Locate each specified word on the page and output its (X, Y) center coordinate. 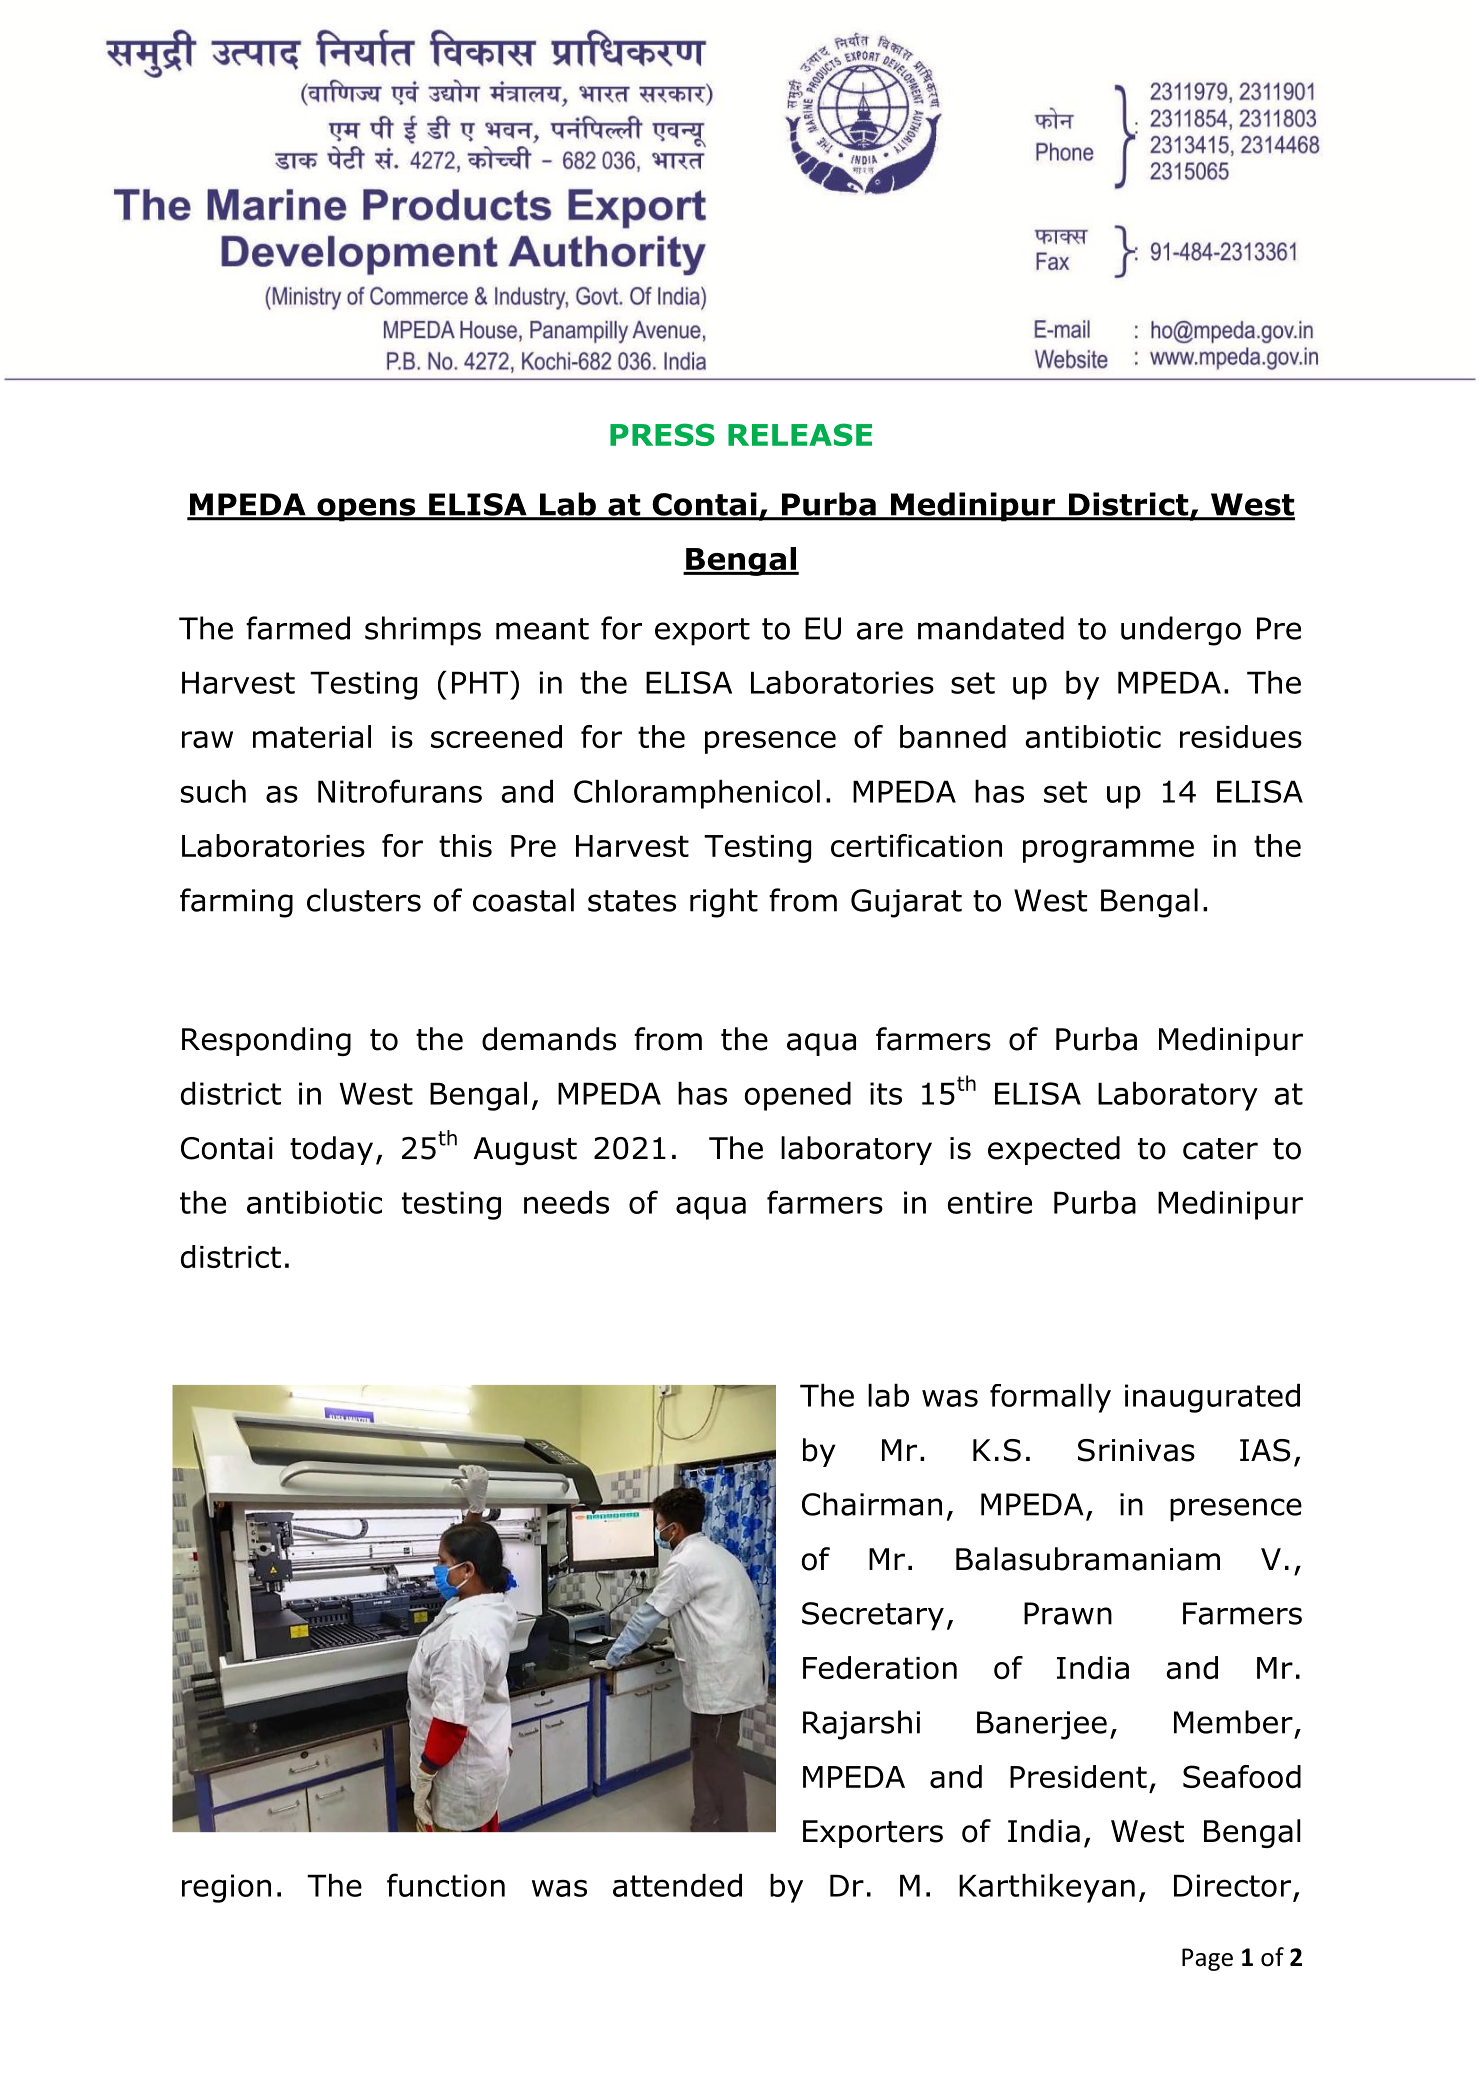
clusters (364, 900)
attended (677, 1885)
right (724, 903)
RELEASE (800, 434)
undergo (1181, 631)
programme (1108, 851)
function (446, 1885)
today (331, 1150)
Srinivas (1136, 1450)
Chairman (872, 1504)
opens (366, 510)
